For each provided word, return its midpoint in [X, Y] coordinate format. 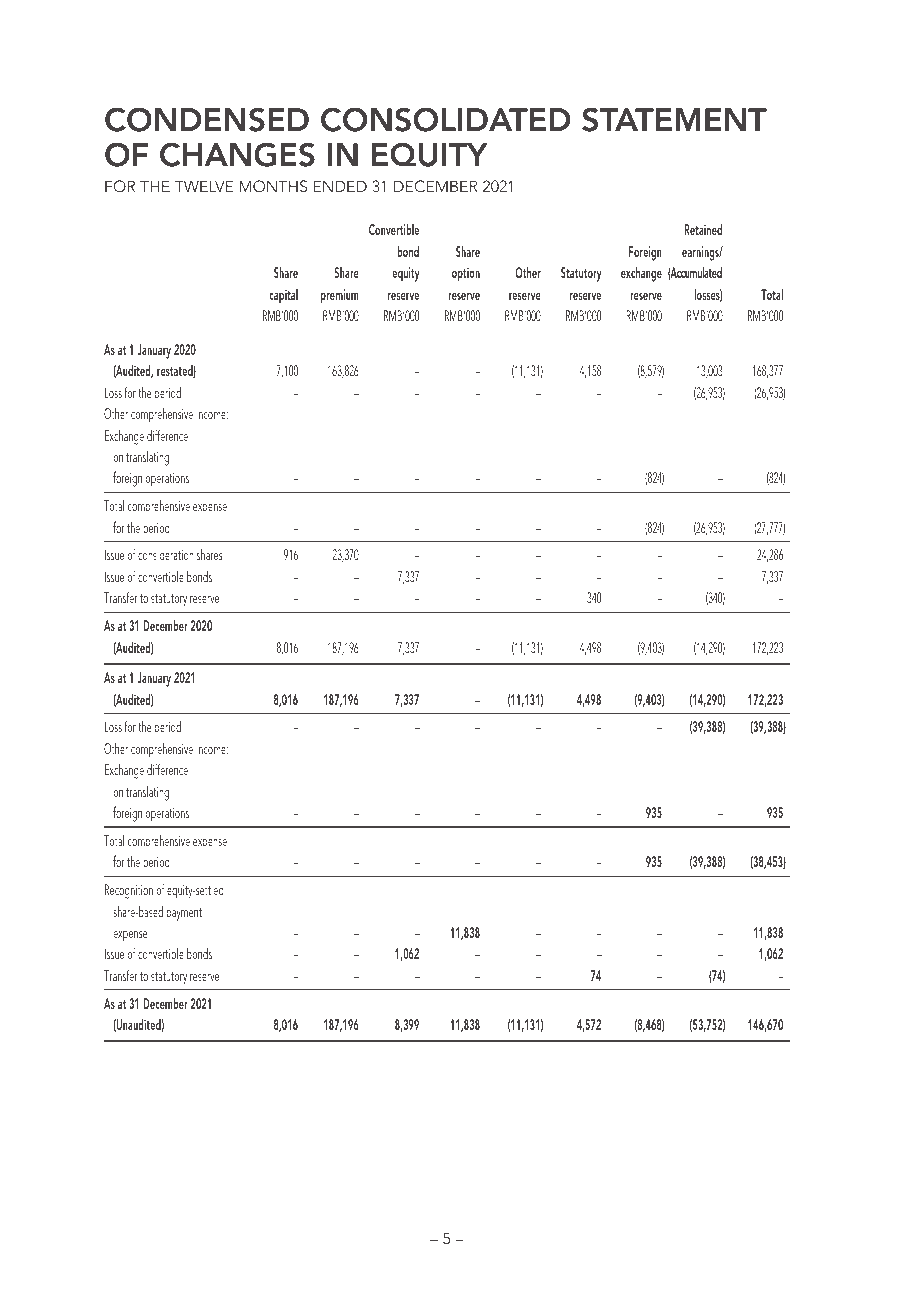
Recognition [129, 891]
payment [184, 914]
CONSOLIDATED [446, 119]
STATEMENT [674, 119]
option [466, 274]
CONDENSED [207, 119]
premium [340, 296]
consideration [166, 554]
